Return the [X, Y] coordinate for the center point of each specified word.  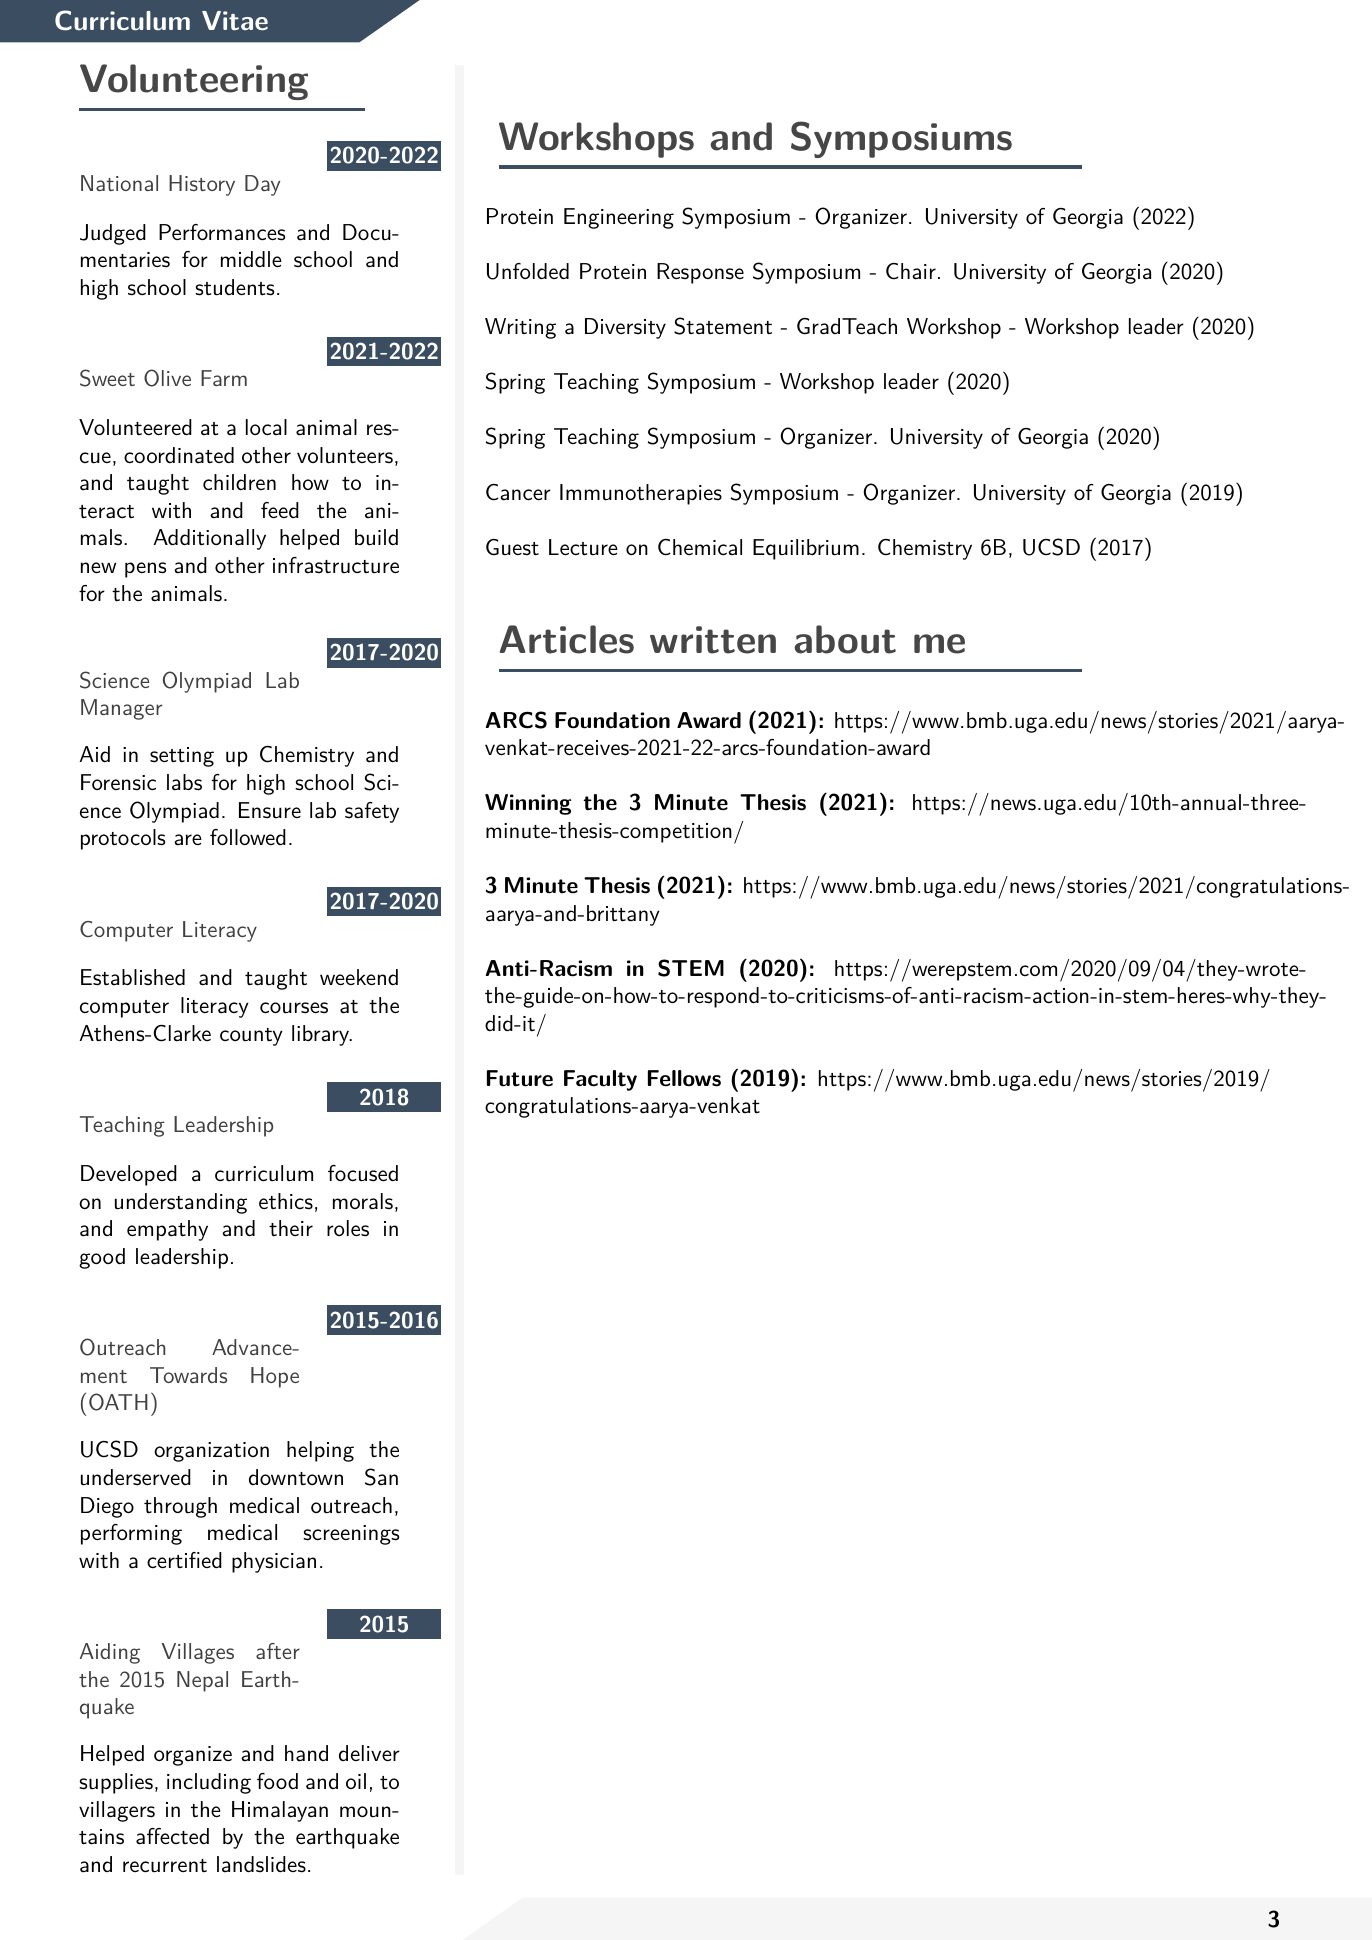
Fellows [684, 1078]
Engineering [619, 218]
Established [133, 977]
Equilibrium [806, 549]
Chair [911, 271]
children [239, 482]
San [381, 1477]
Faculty [600, 1080]
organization [211, 1452]
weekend [359, 977]
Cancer [518, 492]
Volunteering [194, 82]
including [209, 1783]
